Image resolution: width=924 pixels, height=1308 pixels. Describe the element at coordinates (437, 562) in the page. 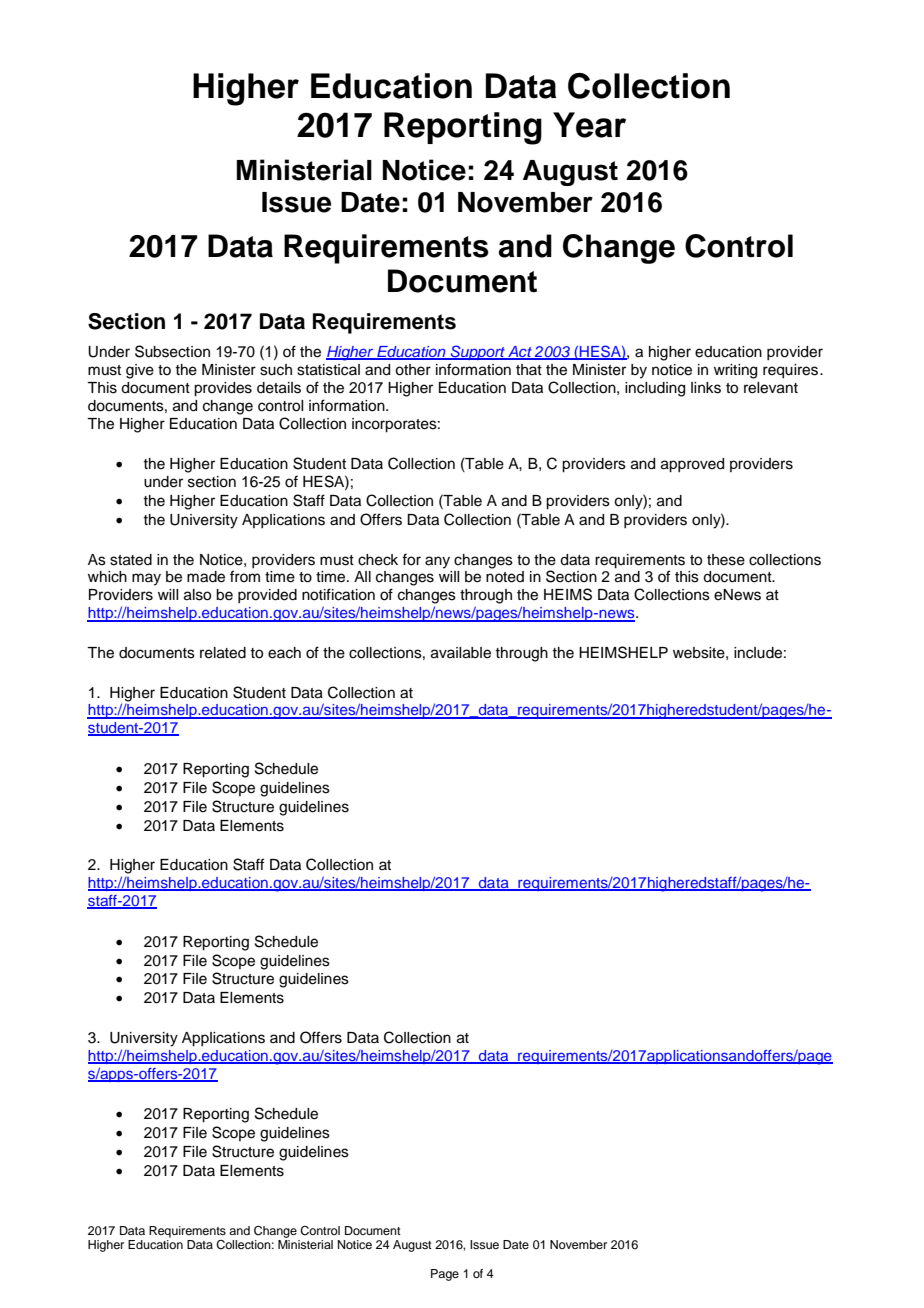

I see `any` at that location.
